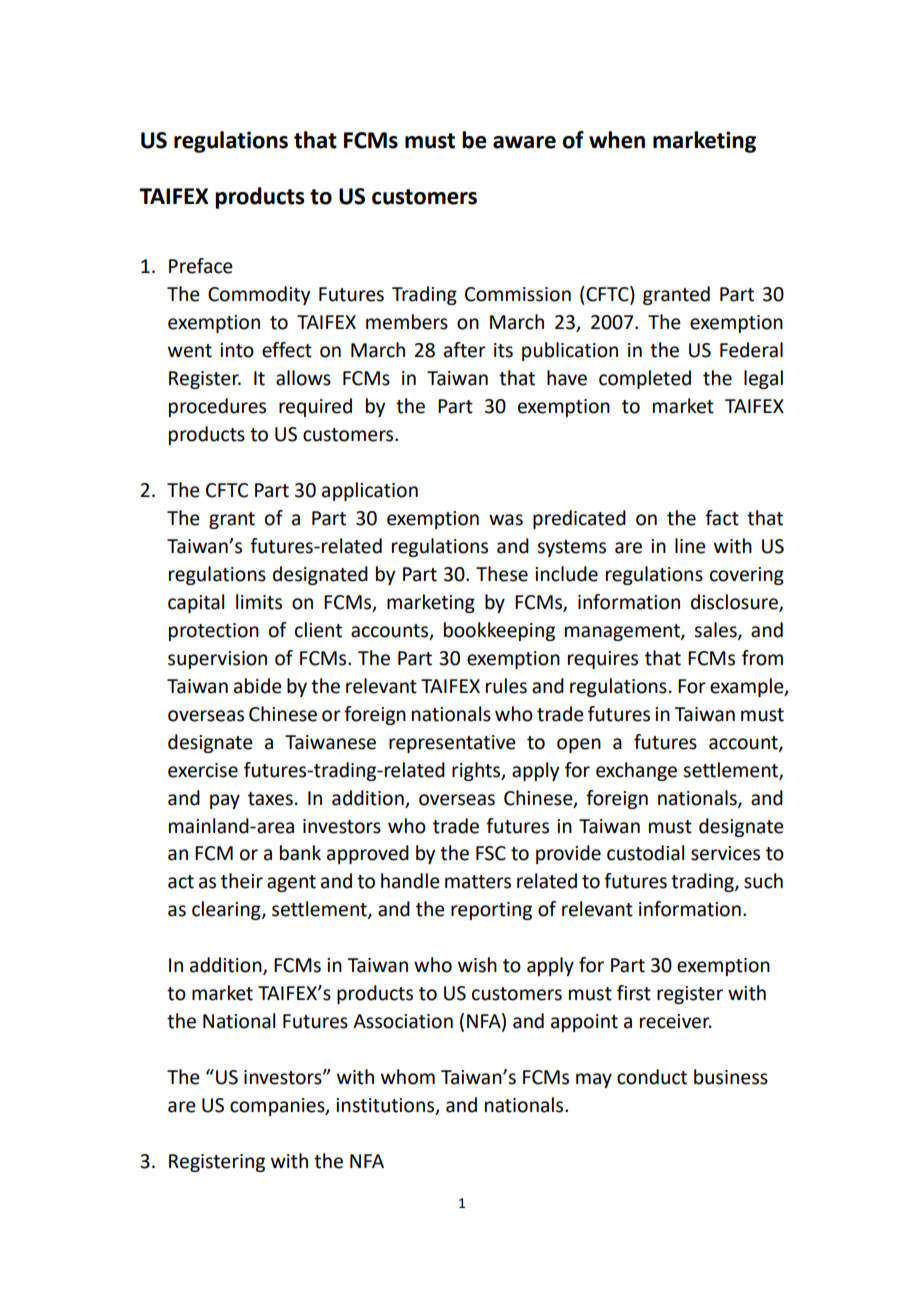  I want to click on Preface, so click(201, 266).
